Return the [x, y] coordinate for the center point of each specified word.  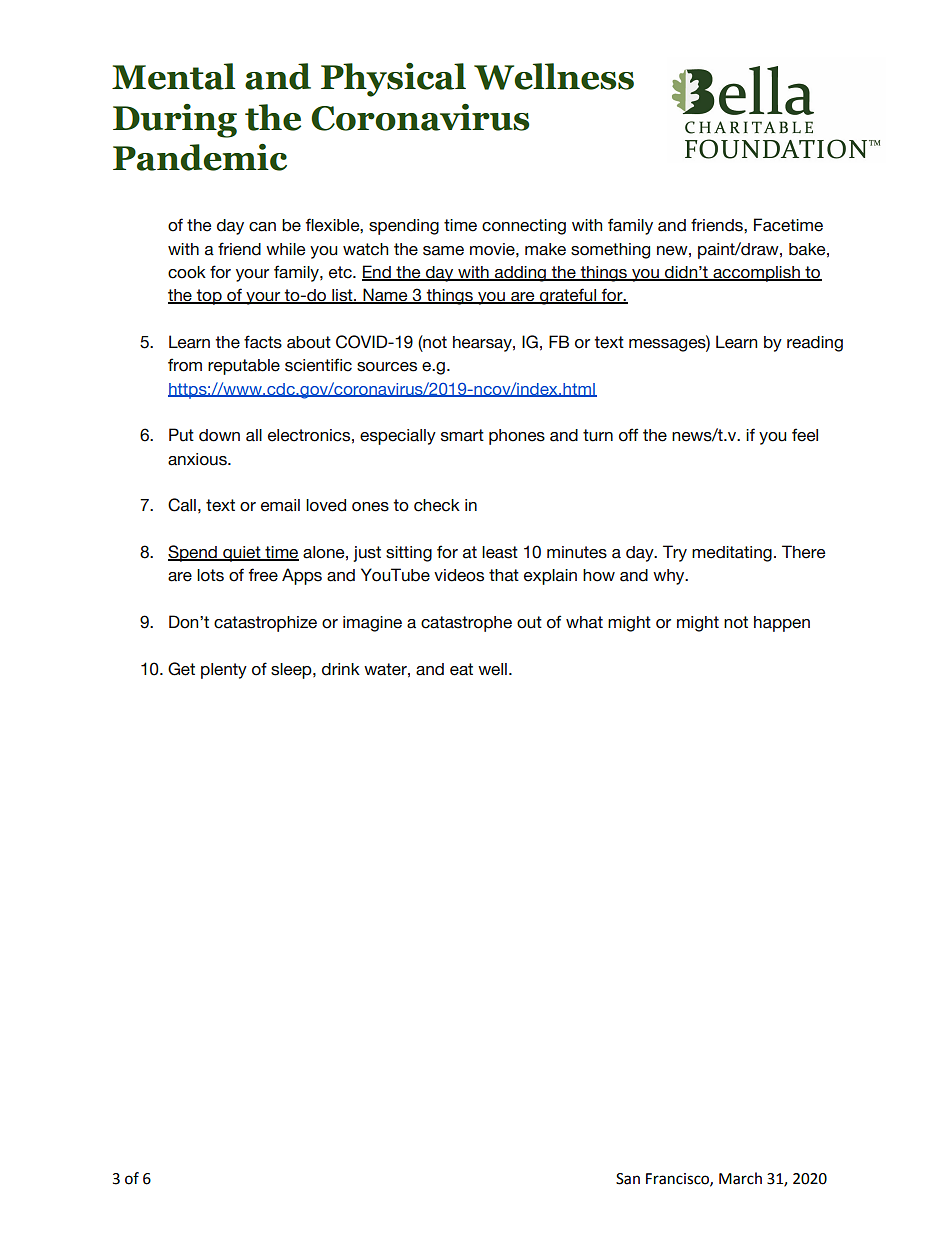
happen [782, 624]
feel [805, 435]
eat [461, 669]
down [219, 435]
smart [462, 435]
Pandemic [200, 157]
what [584, 622]
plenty [224, 671]
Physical [393, 80]
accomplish [756, 274]
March [740, 1178]
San [628, 1179]
